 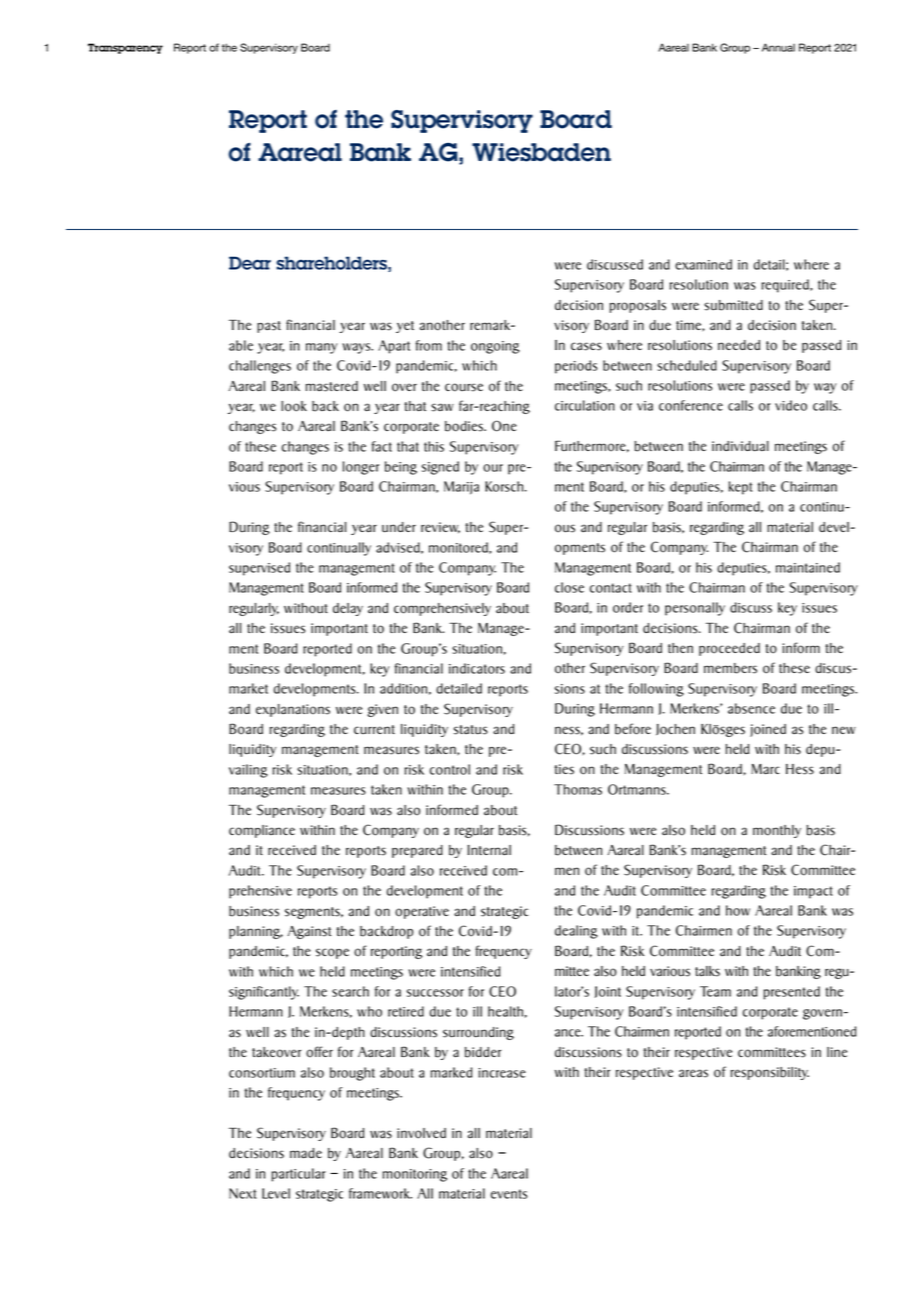 I want to click on Wiesbaden, so click(x=541, y=152).
